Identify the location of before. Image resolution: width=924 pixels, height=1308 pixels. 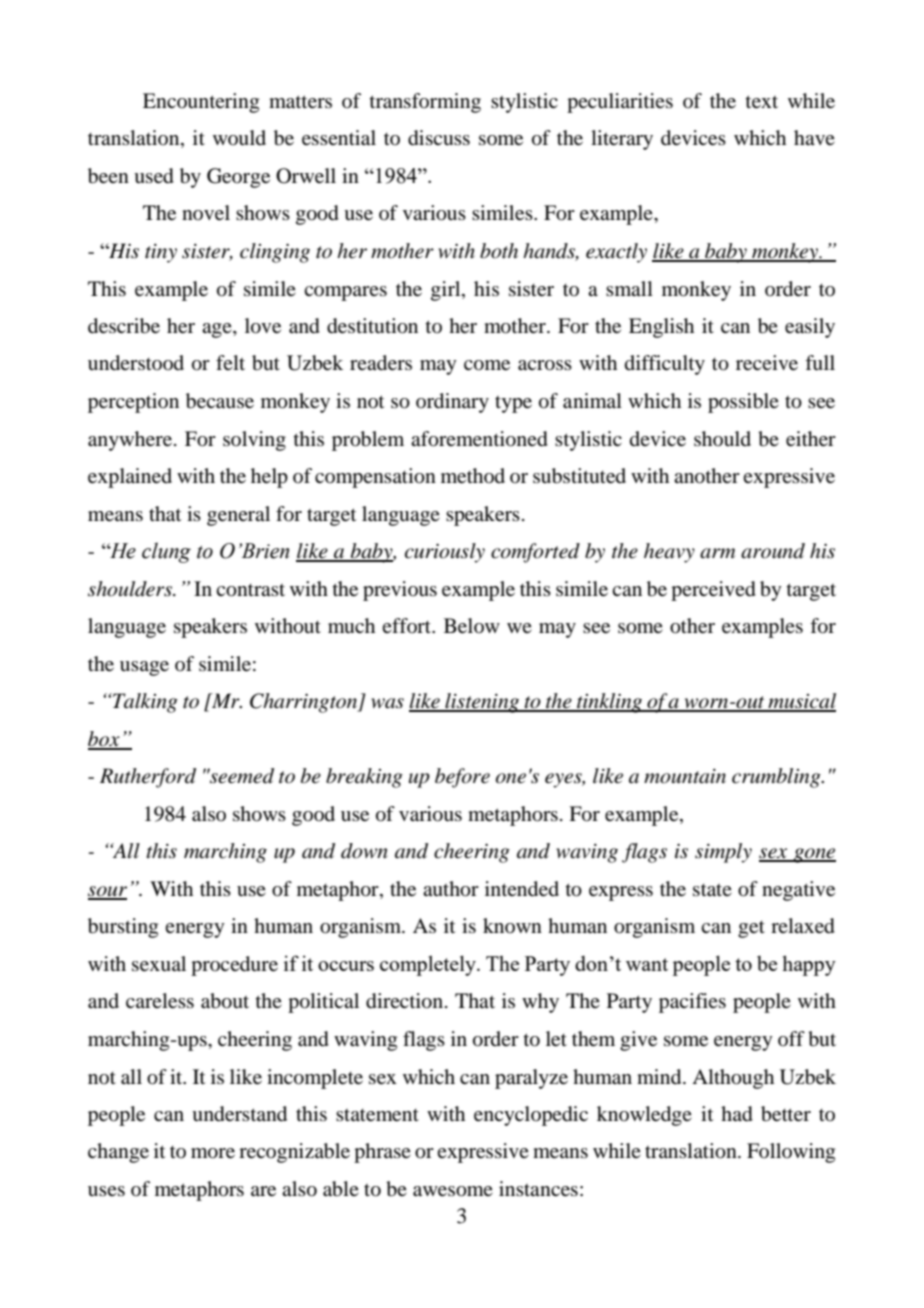
(462, 778).
